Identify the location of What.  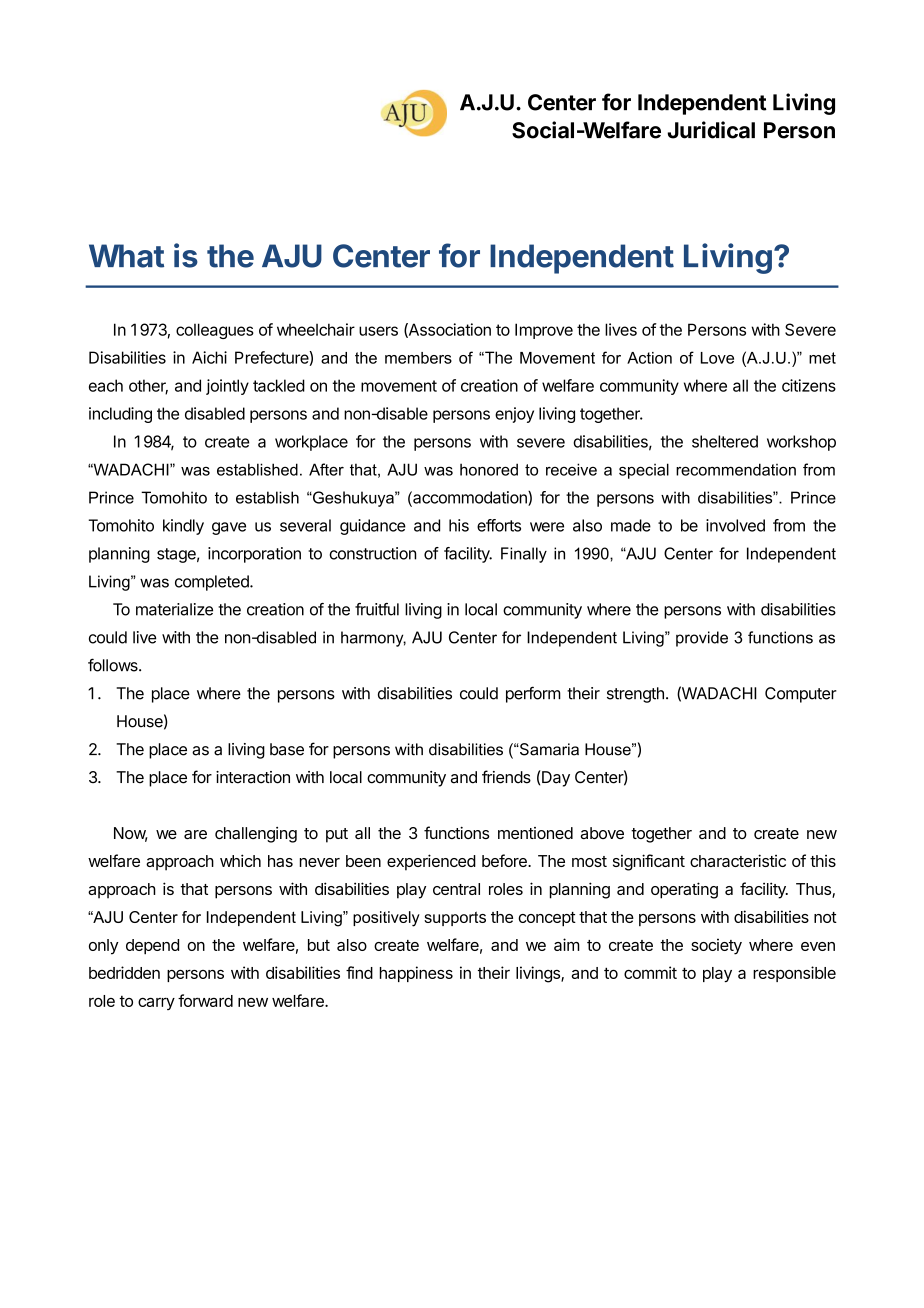
(126, 256).
